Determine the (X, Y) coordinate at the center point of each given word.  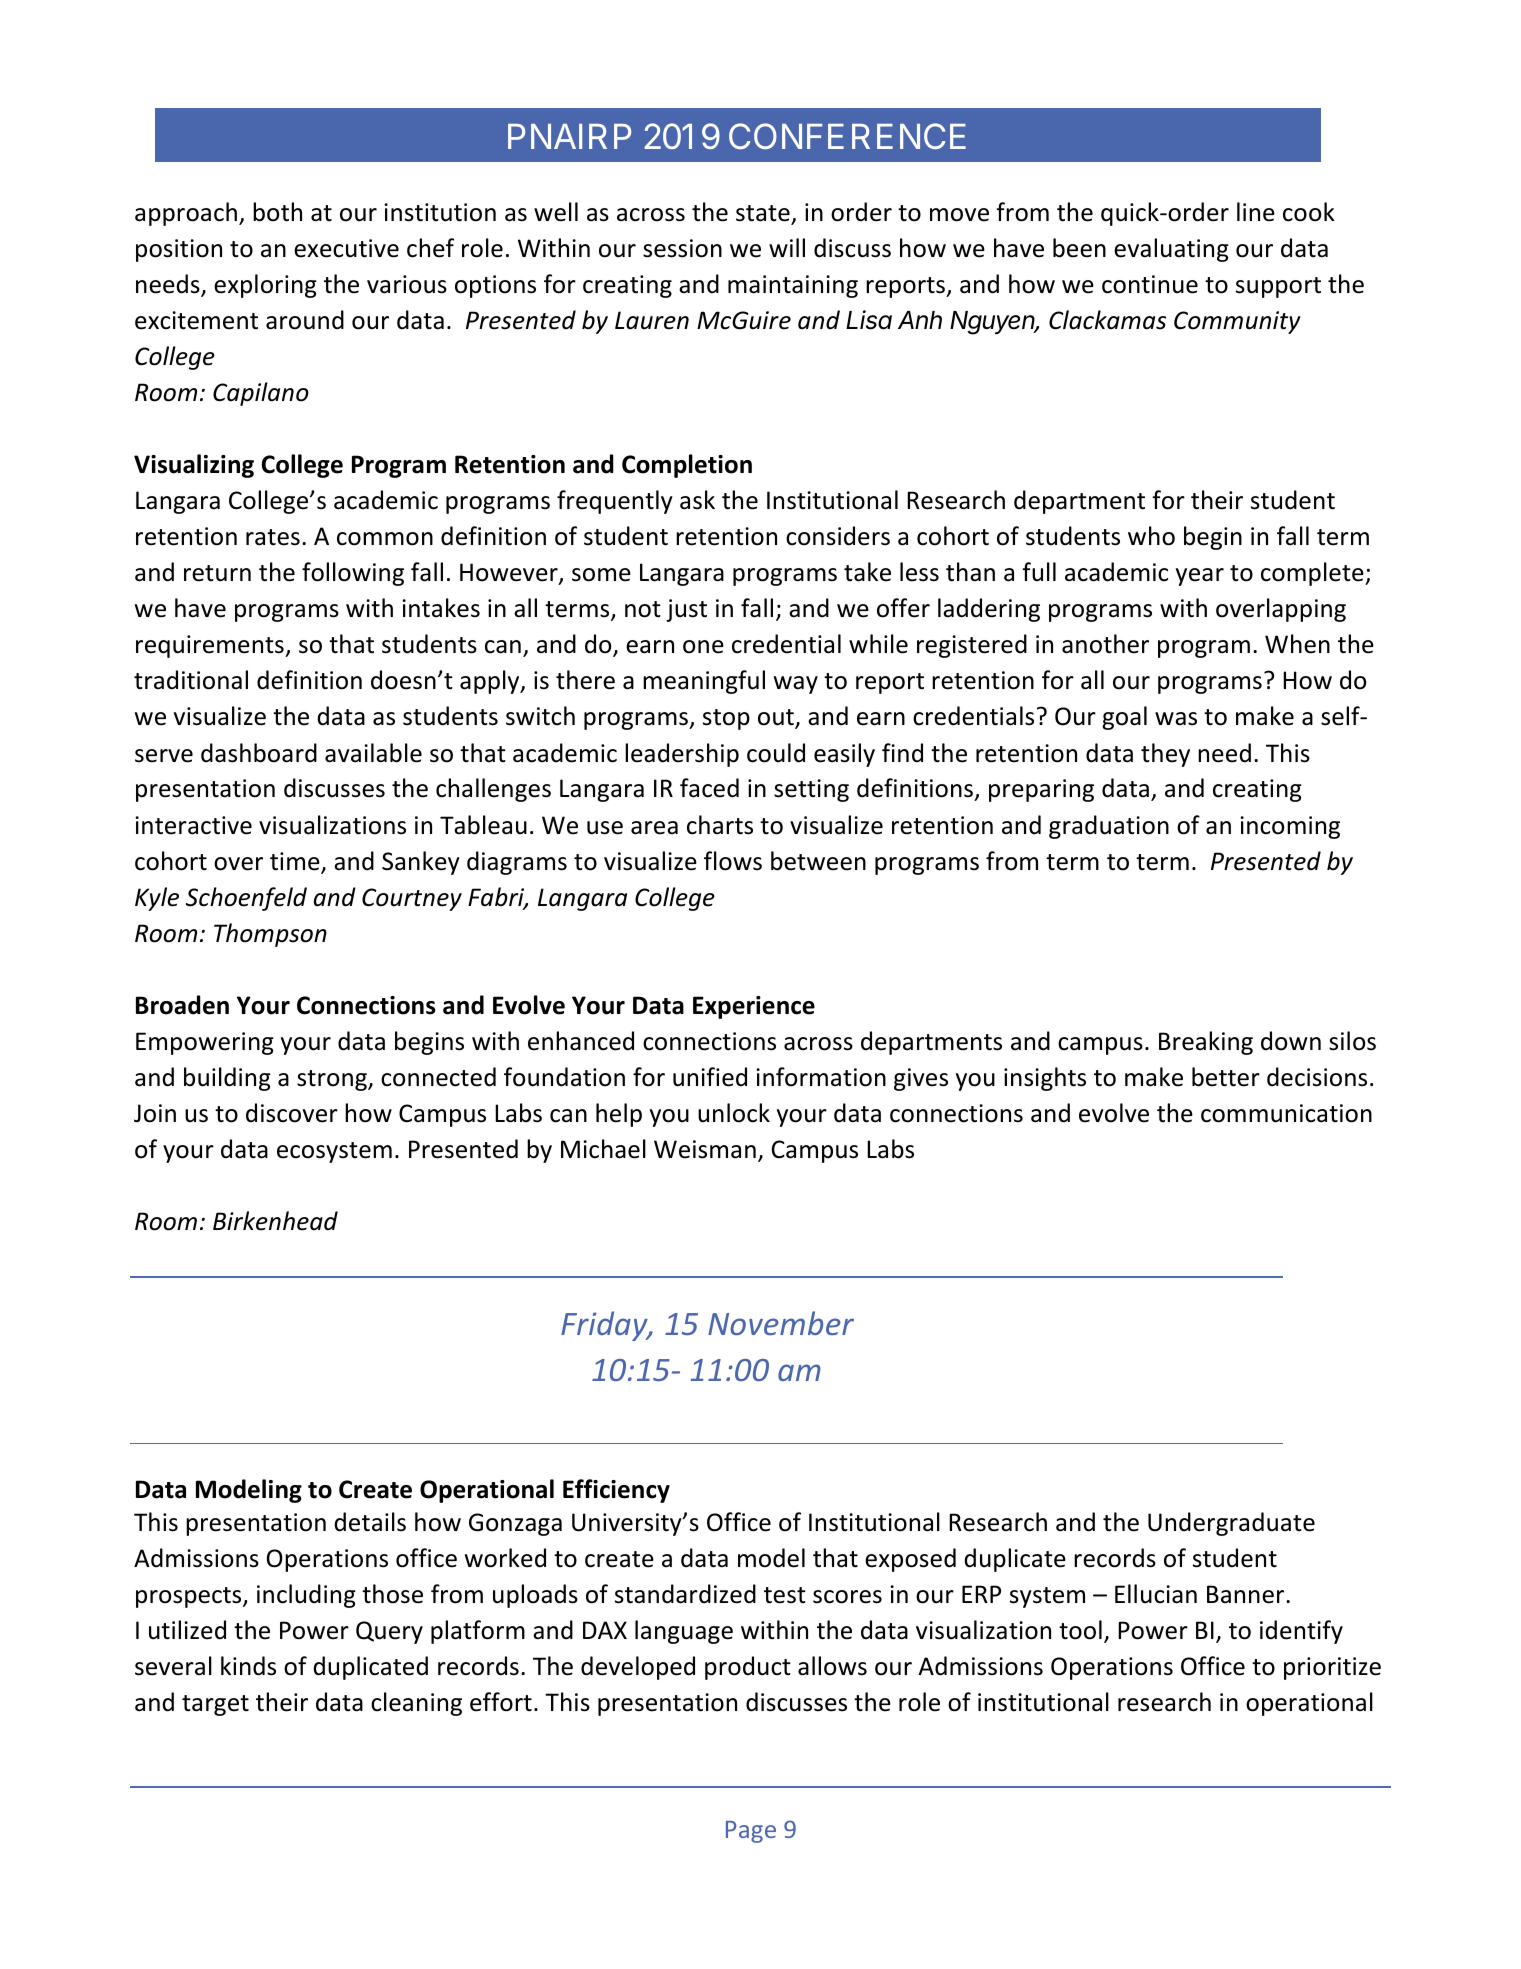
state (763, 213)
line (1256, 212)
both (277, 212)
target (215, 1705)
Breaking (1206, 1043)
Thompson (270, 935)
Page (751, 1832)
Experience (754, 1007)
